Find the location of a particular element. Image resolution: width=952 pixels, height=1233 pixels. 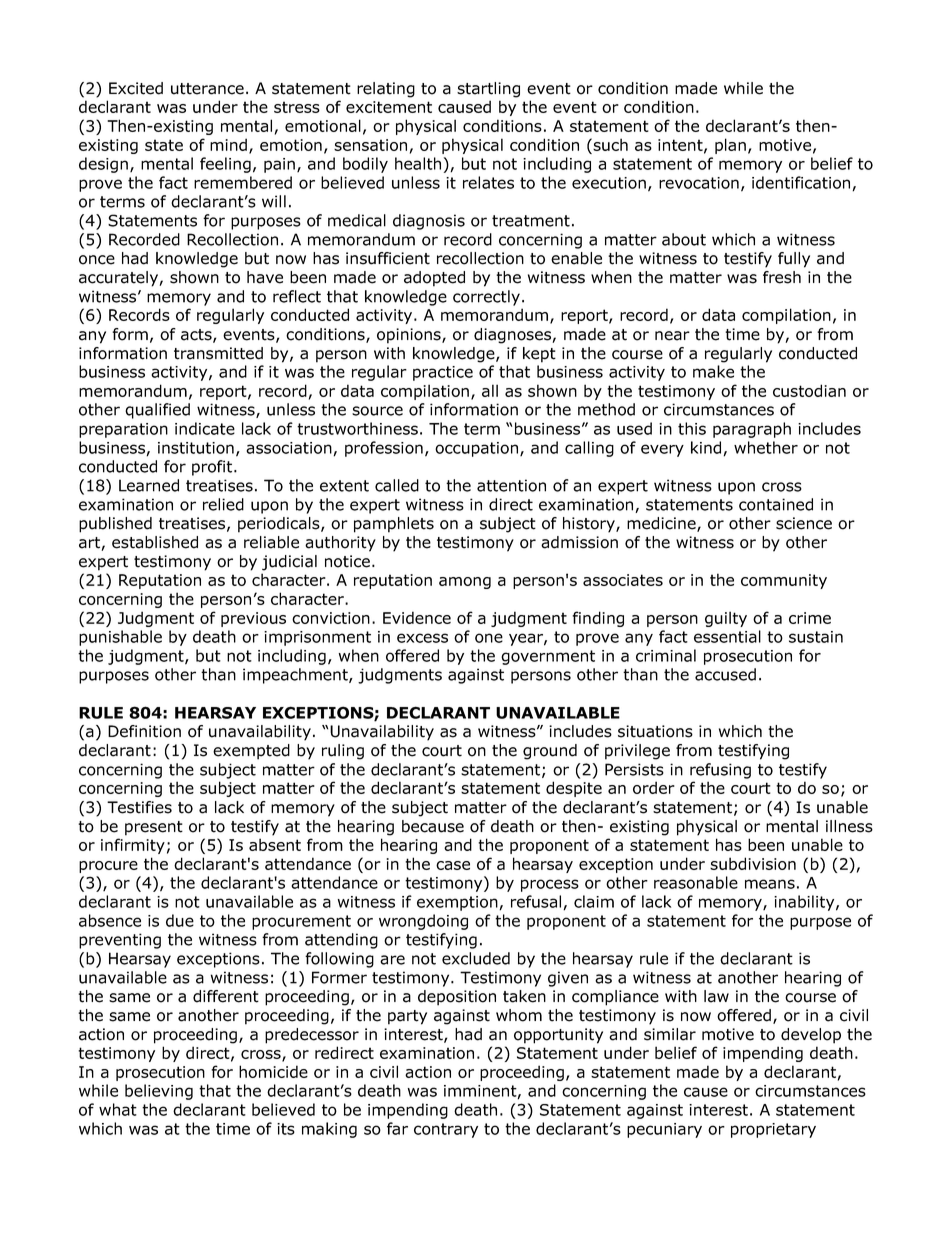

previous is located at coordinates (253, 619).
